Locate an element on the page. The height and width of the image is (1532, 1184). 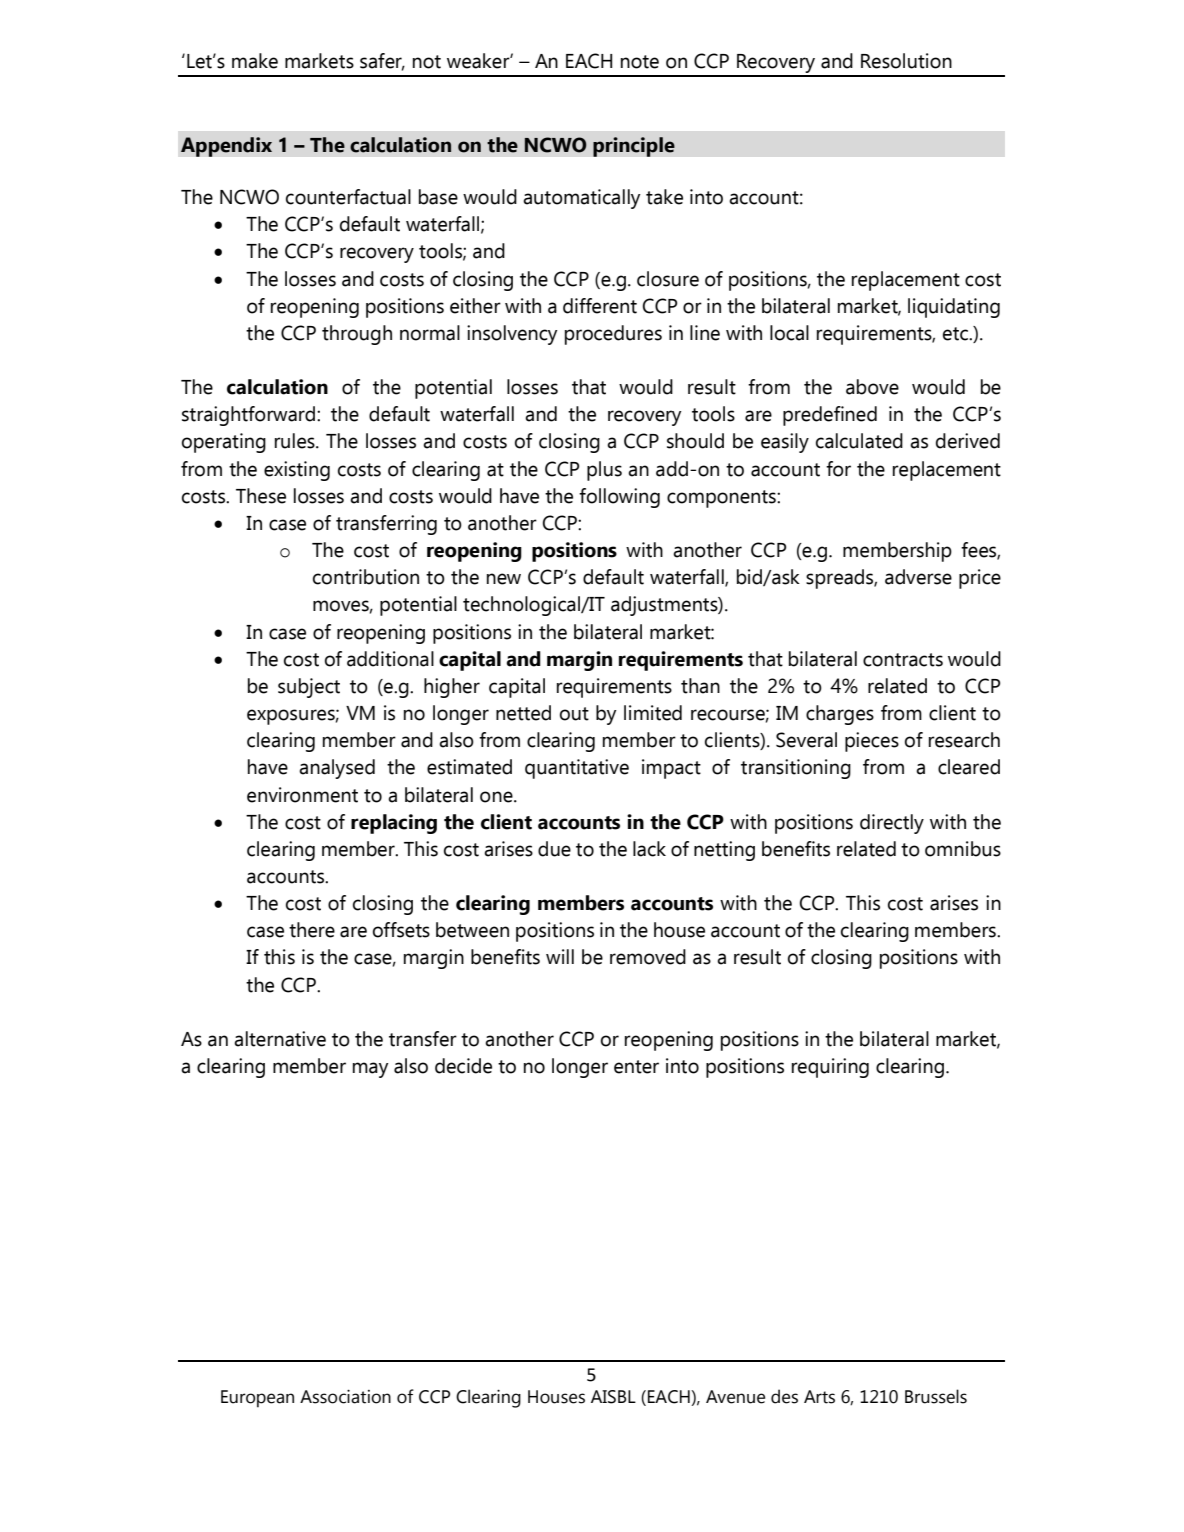
plus is located at coordinates (604, 471).
